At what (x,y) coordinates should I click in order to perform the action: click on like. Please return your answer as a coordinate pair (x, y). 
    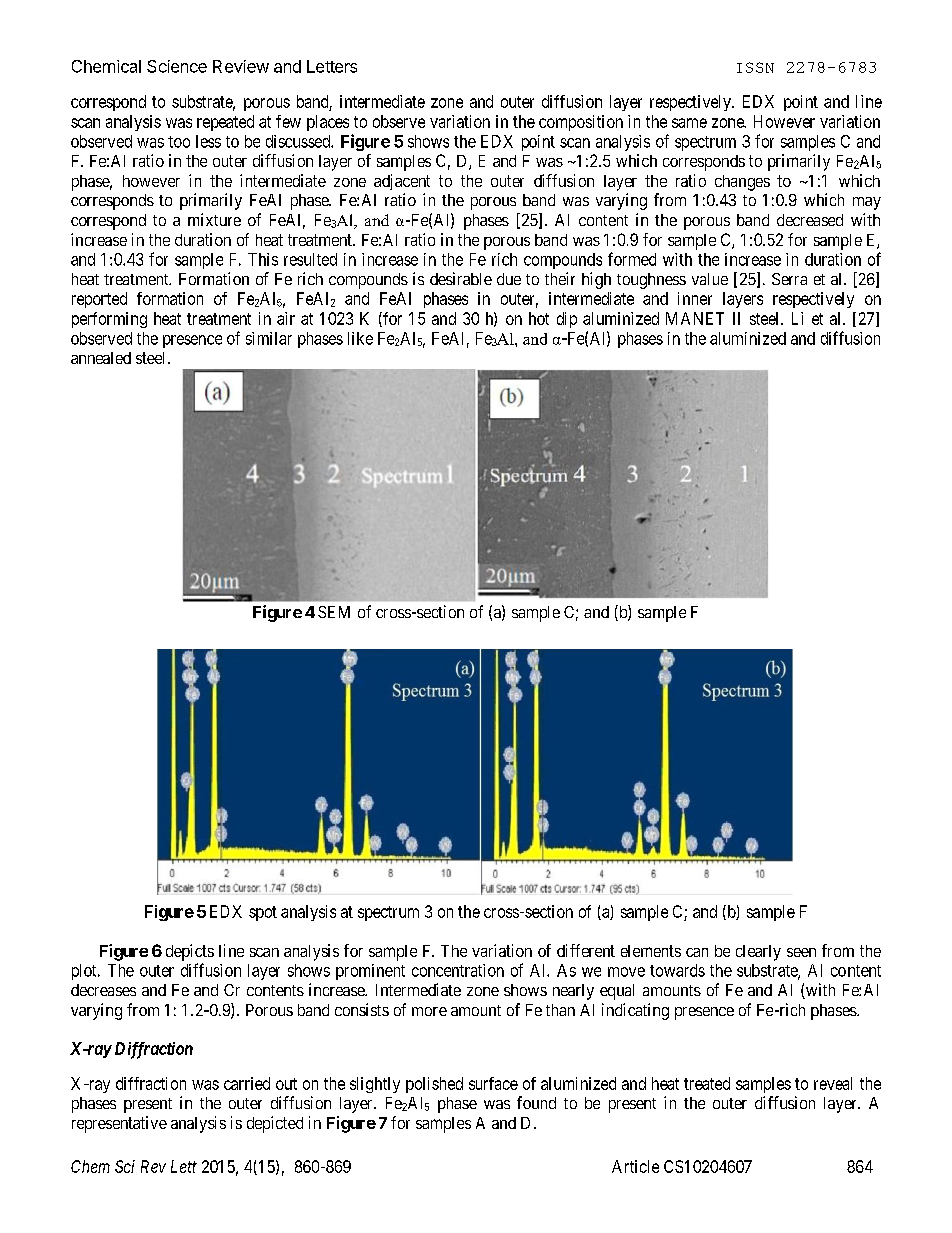
    Looking at the image, I should click on (360, 338).
